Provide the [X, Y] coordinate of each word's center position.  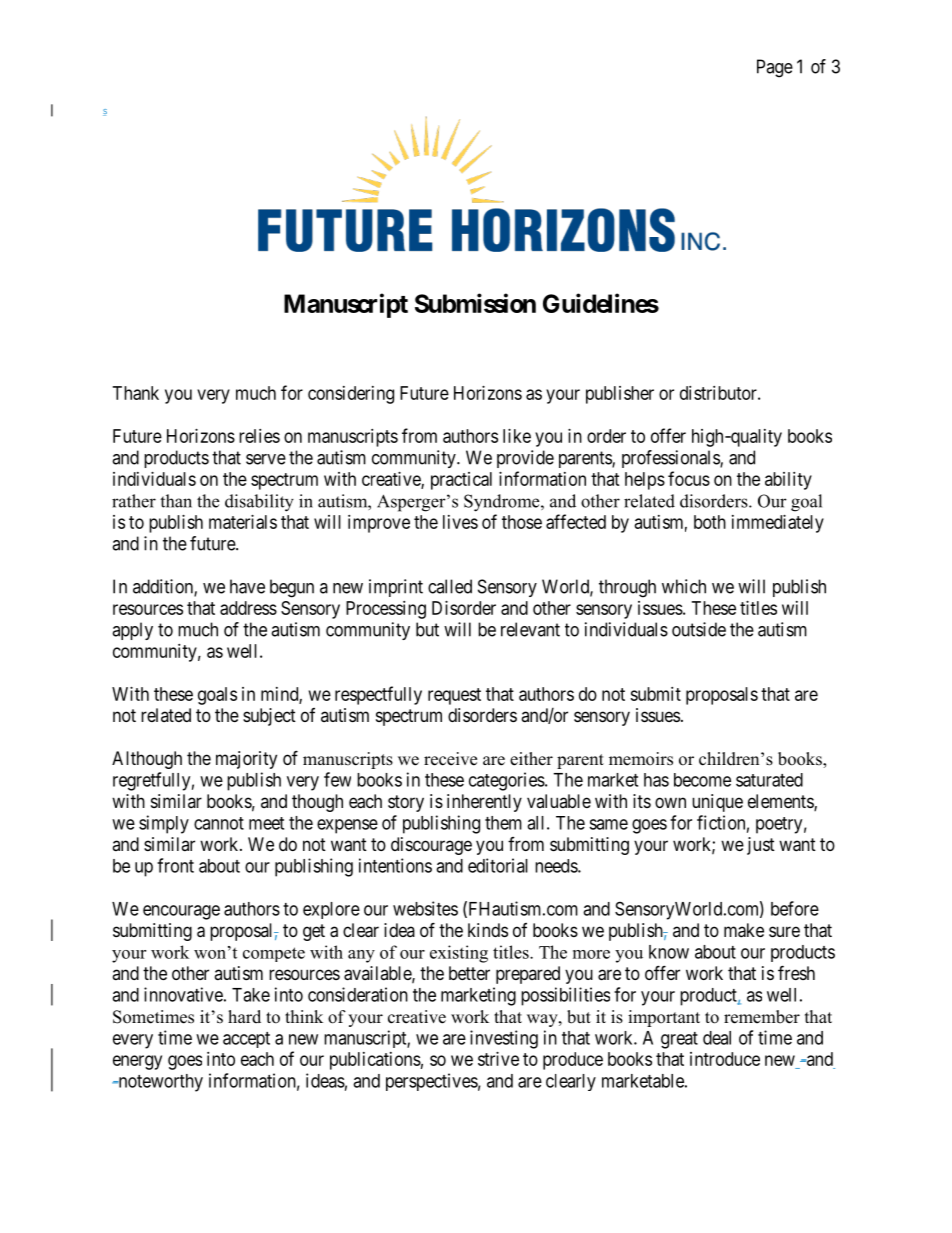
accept [246, 1040]
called [450, 586]
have [247, 586]
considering [351, 395]
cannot [219, 823]
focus [689, 478]
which [684, 586]
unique [717, 803]
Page [775, 68]
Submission [475, 303]
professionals [671, 459]
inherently [484, 803]
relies [259, 436]
